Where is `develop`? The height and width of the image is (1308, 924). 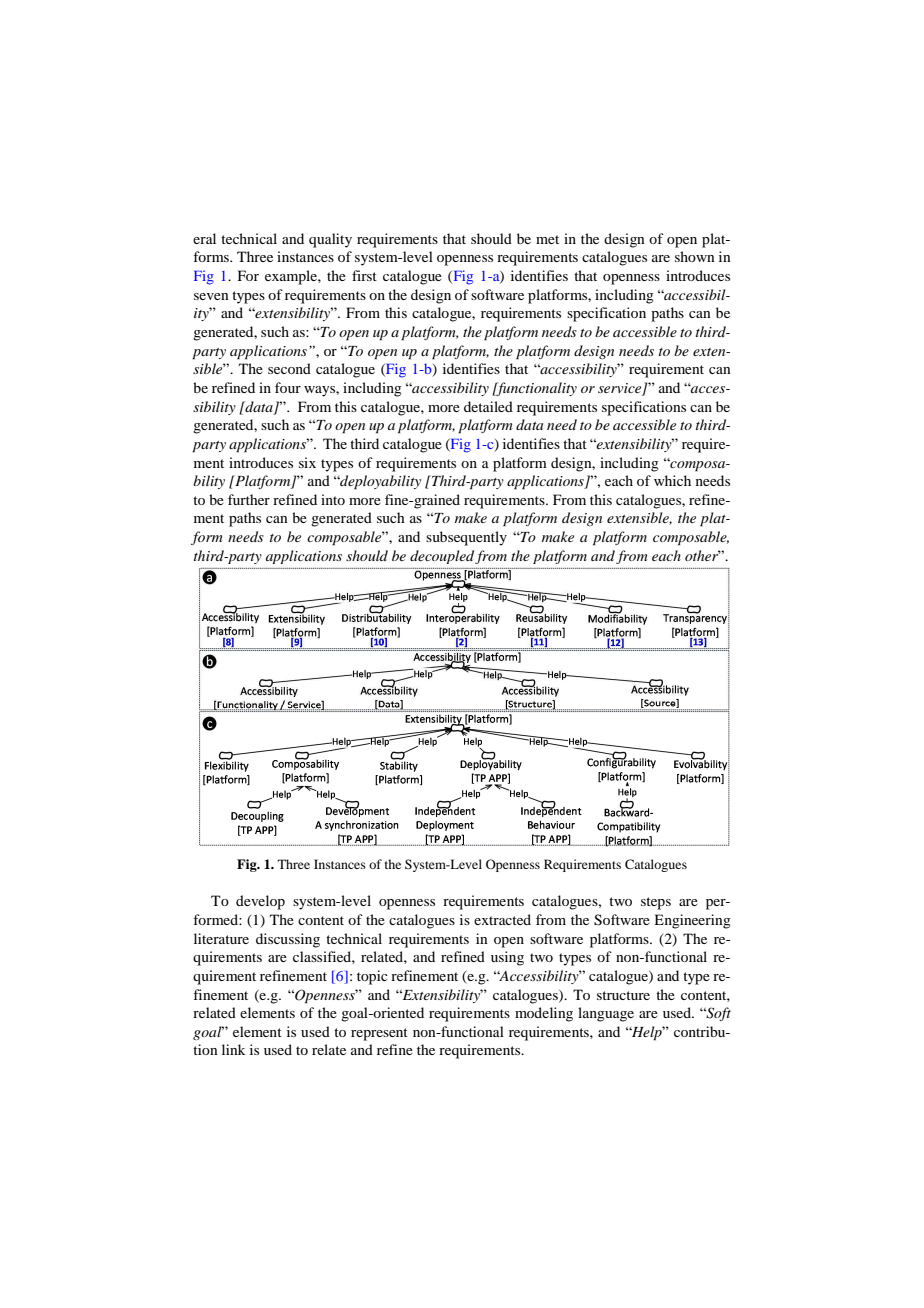 develop is located at coordinates (260, 902).
